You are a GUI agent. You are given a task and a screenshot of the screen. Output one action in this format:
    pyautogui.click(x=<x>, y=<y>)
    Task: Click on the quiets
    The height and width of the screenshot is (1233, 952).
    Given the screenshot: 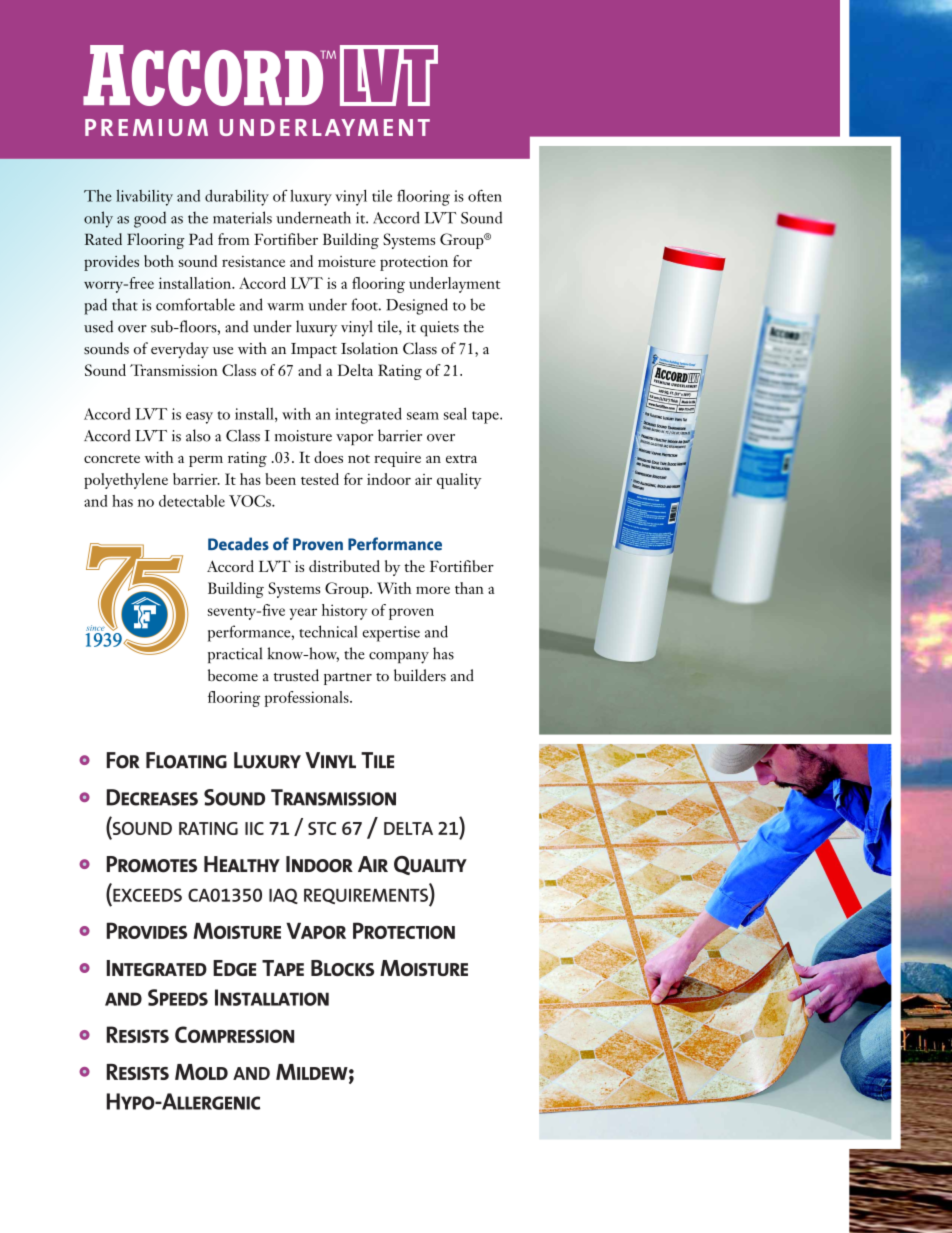 What is the action you would take?
    pyautogui.click(x=439, y=329)
